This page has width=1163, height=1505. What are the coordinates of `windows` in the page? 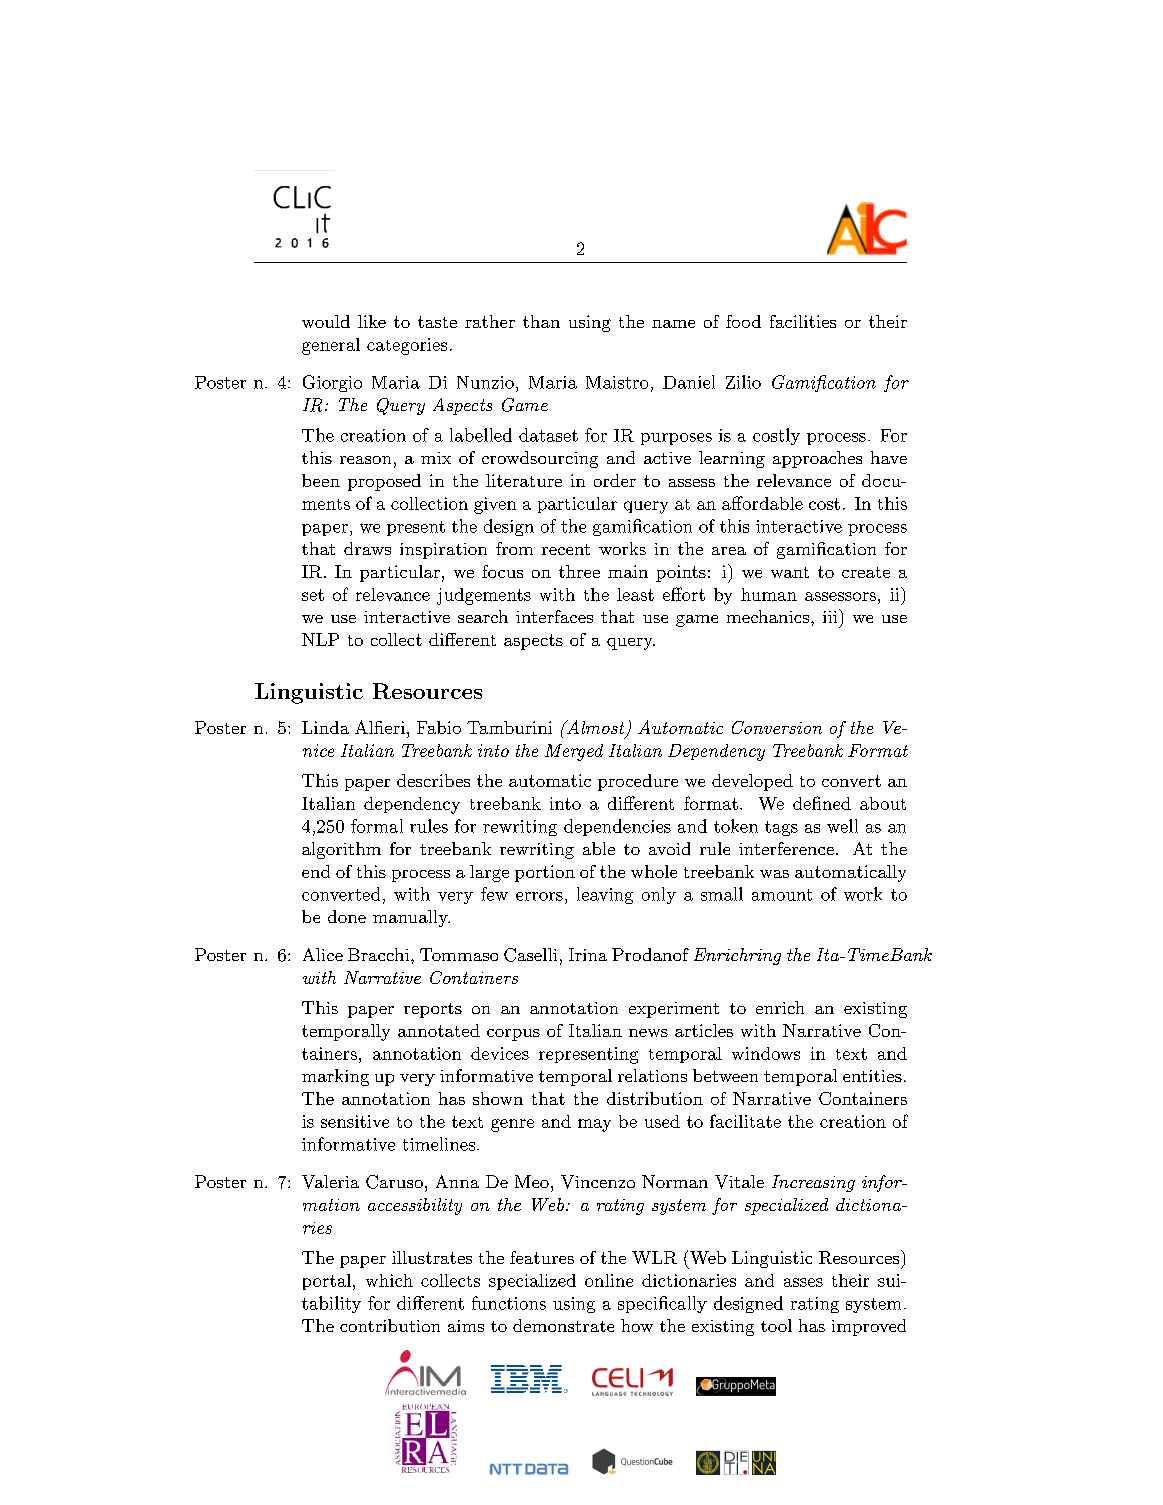 It's located at (766, 1053).
